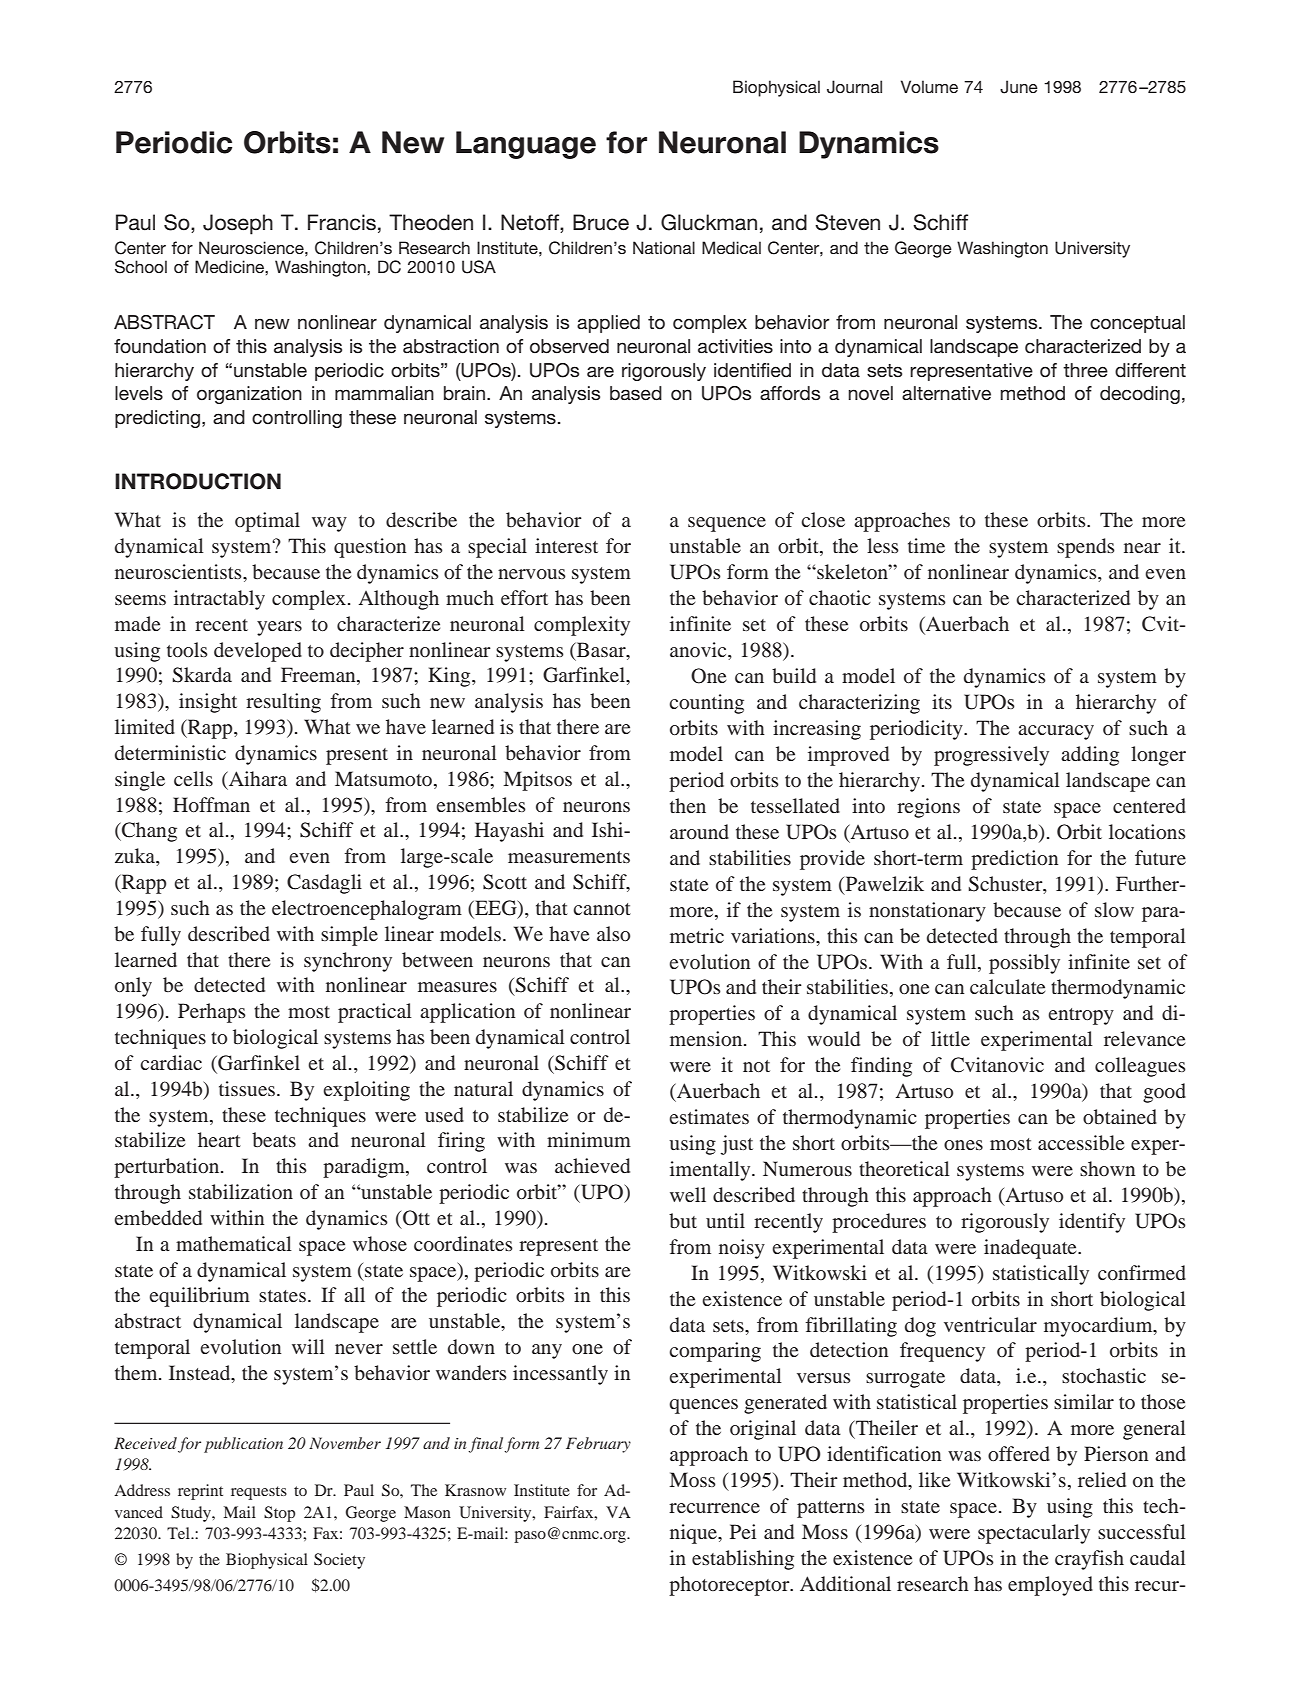 This screenshot has height=1692, width=1302. What do you see at coordinates (730, 1586) in the screenshot?
I see `photoreceptor` at bounding box center [730, 1586].
